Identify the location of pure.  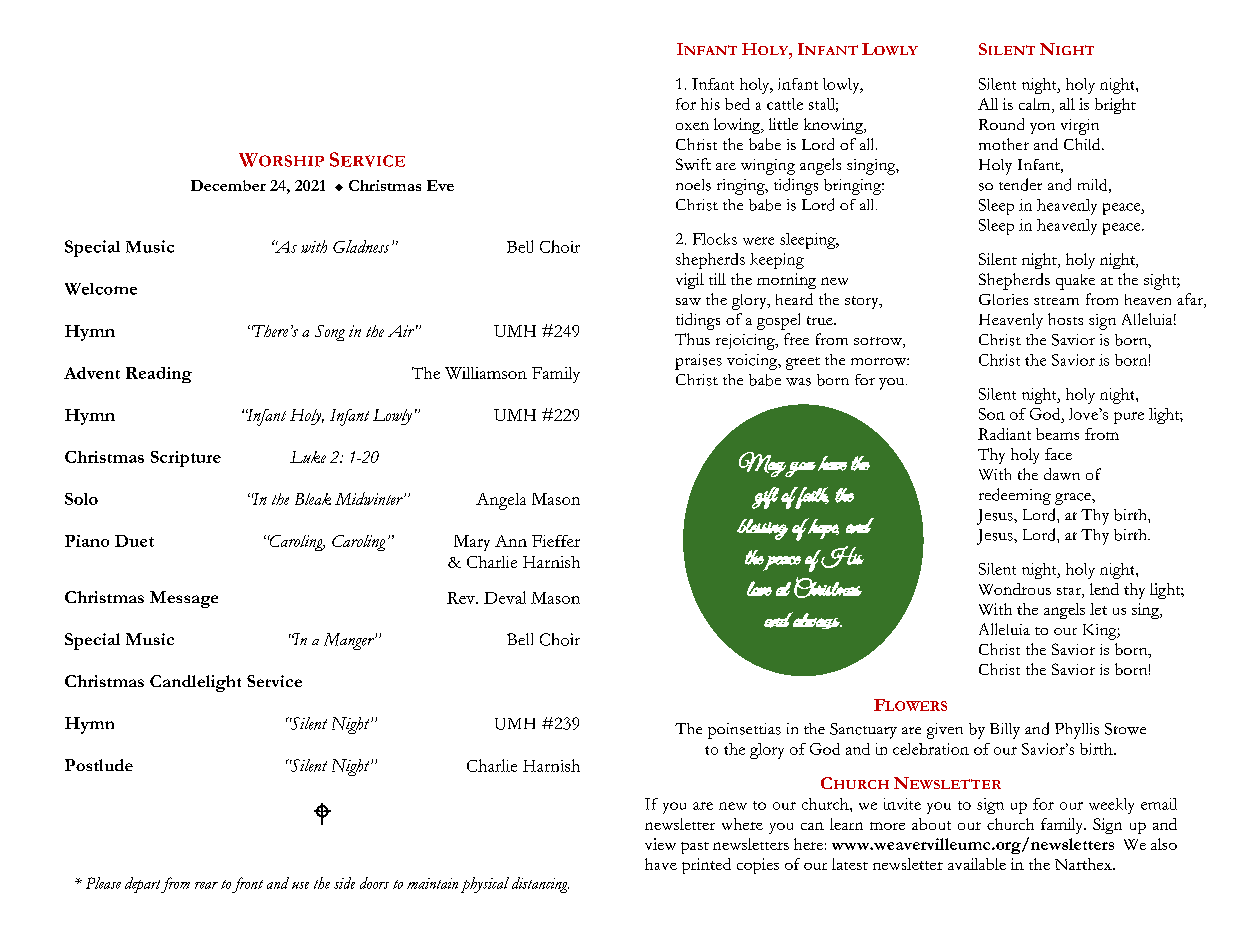
(1129, 418).
